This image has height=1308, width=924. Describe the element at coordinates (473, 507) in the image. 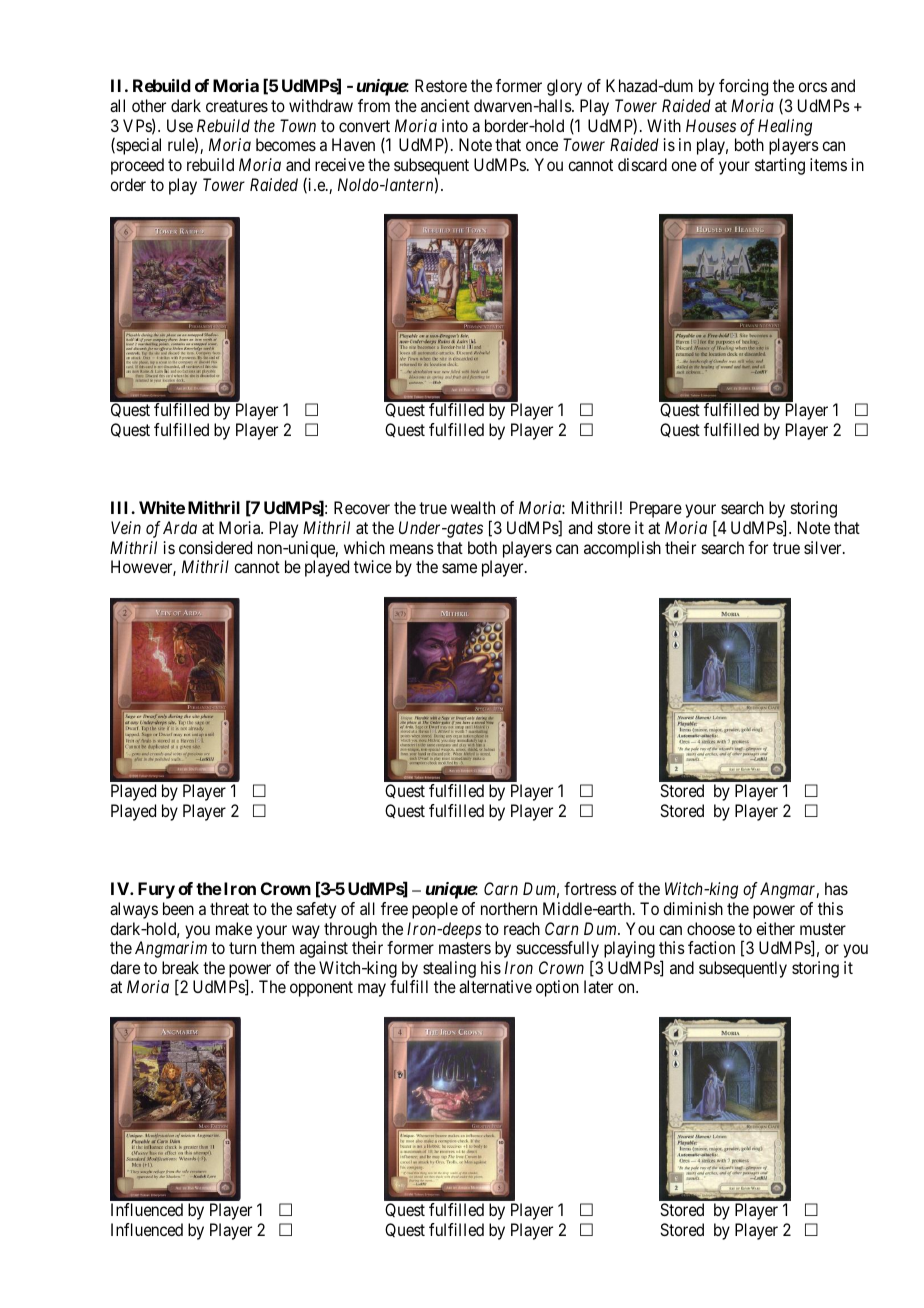

I see `wealth` at that location.
